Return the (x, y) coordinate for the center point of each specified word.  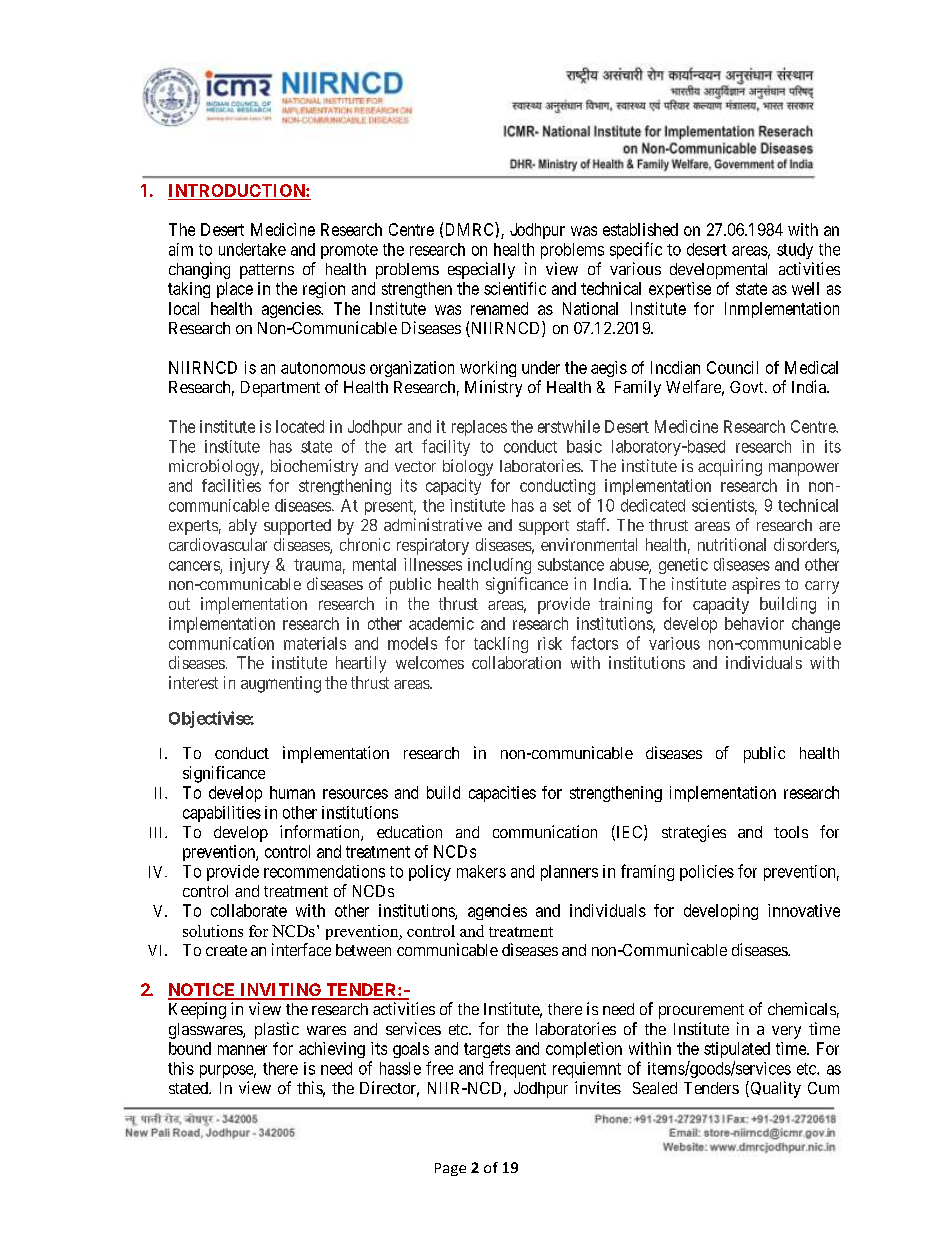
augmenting (281, 684)
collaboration (516, 662)
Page (450, 1169)
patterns (267, 271)
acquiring (730, 467)
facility (446, 447)
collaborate (249, 910)
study (795, 251)
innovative (804, 910)
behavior (754, 623)
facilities (231, 485)
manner (242, 1050)
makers (481, 871)
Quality (774, 1089)
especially (481, 270)
